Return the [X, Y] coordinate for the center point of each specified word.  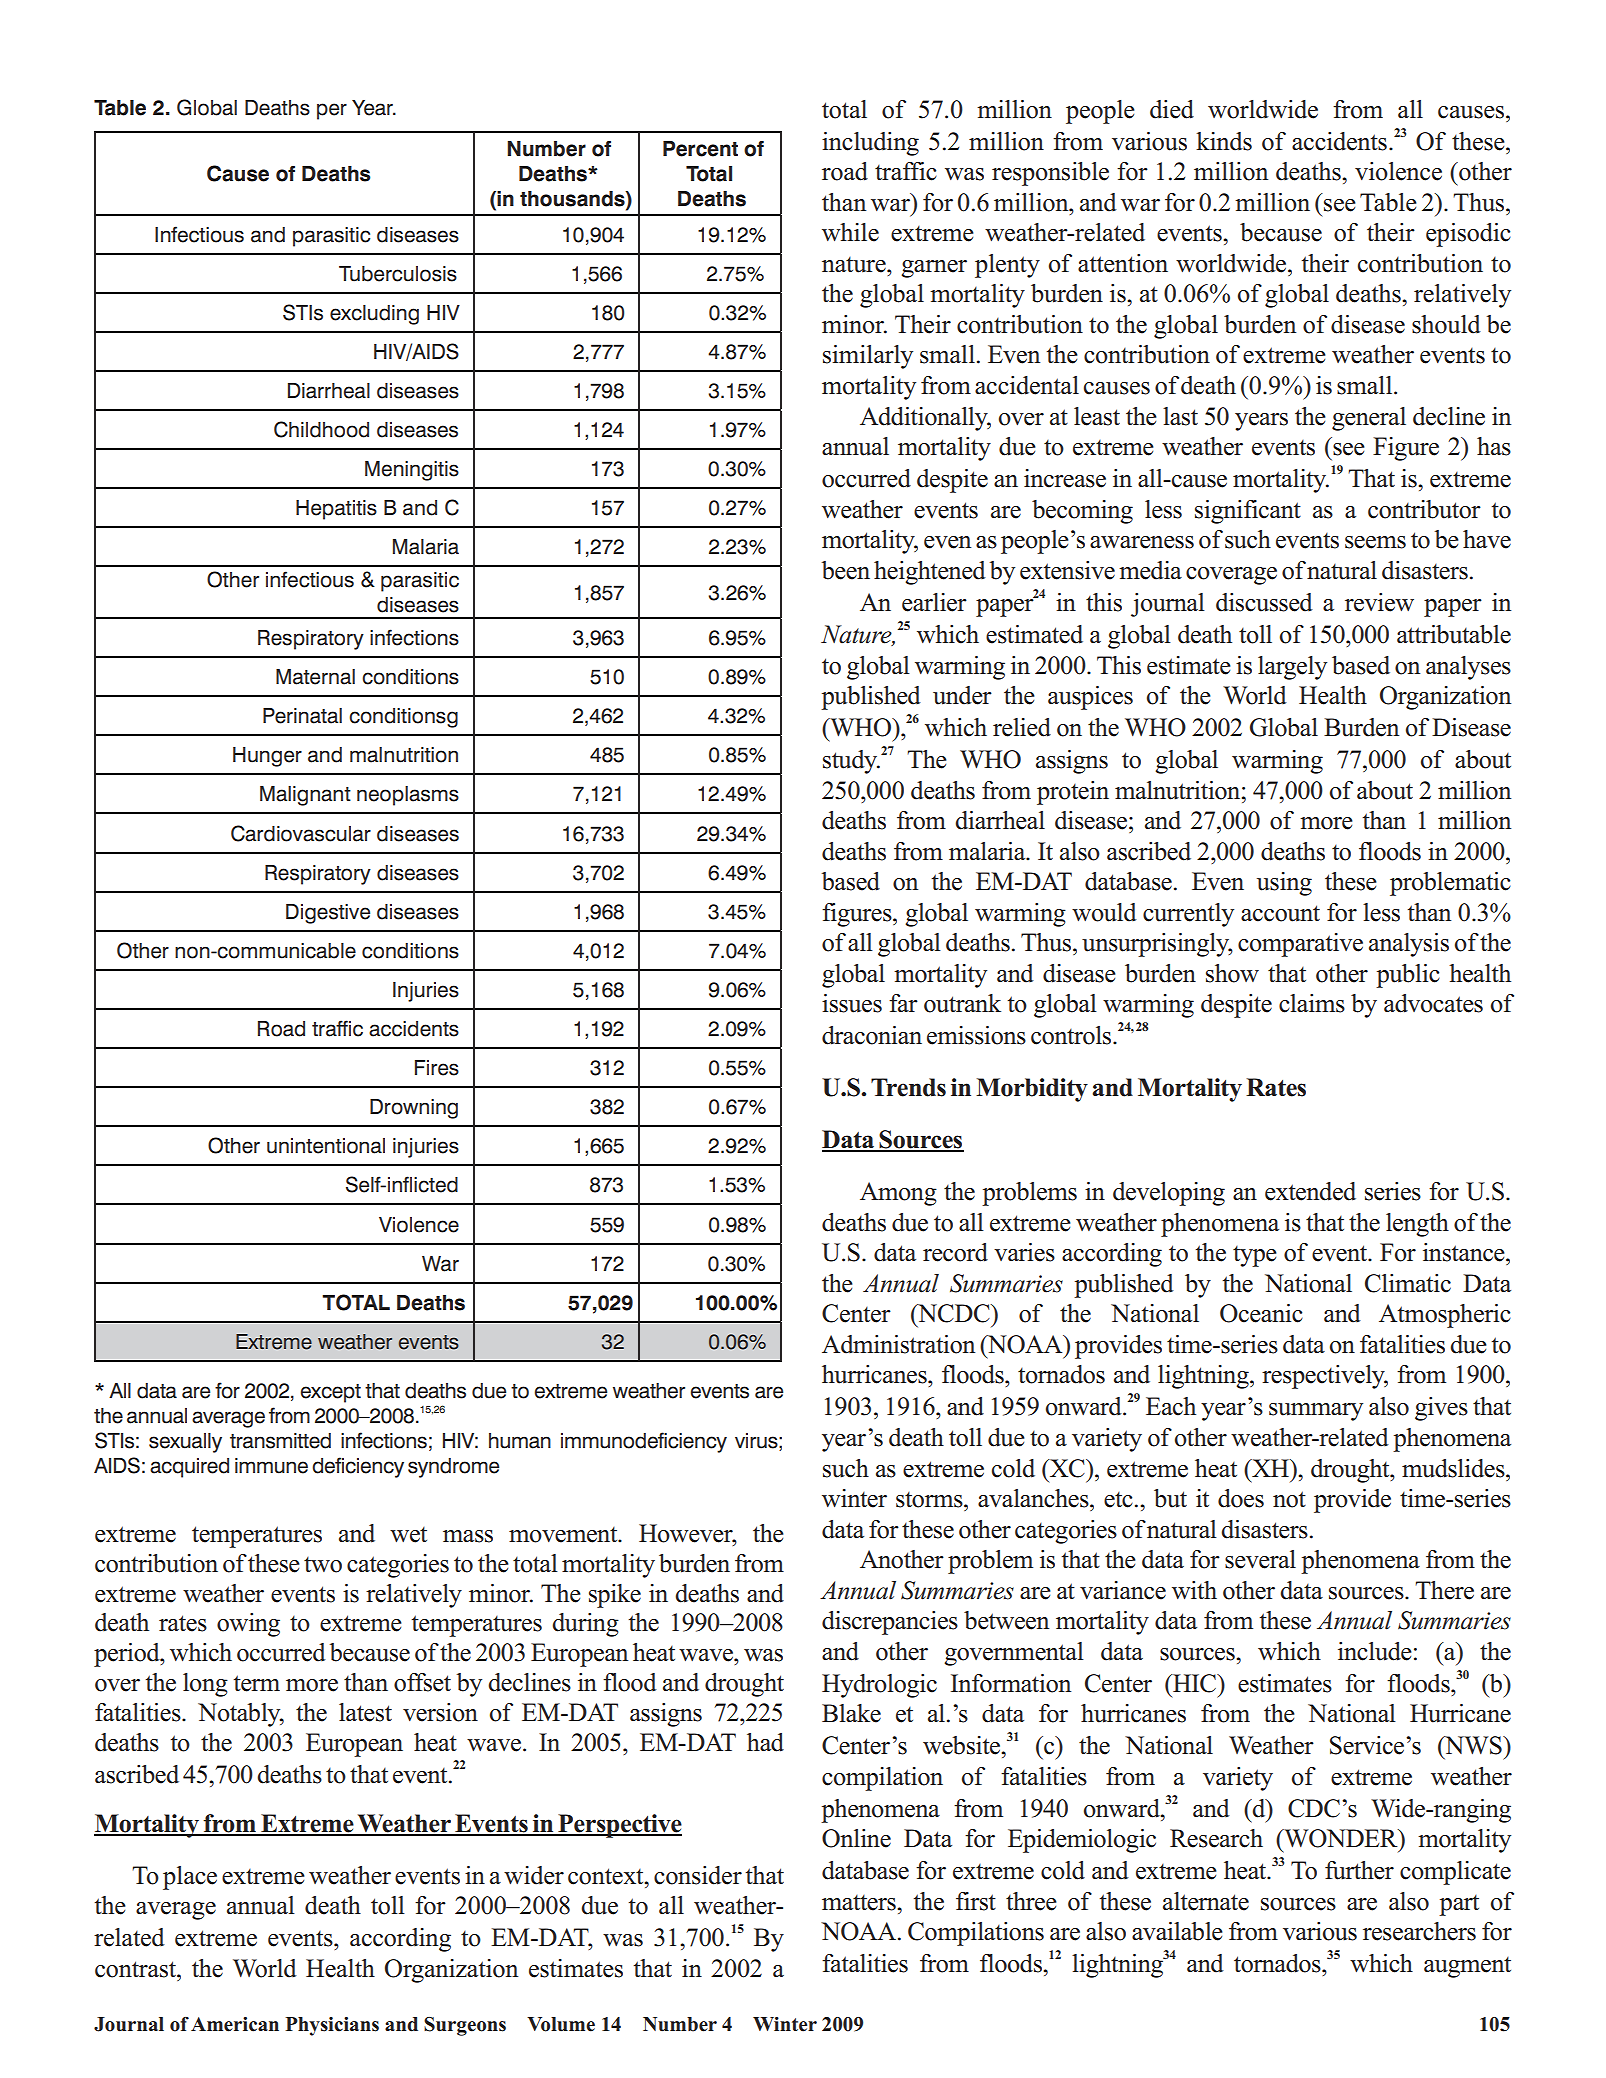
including [870, 144]
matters [860, 1903]
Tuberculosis [398, 274]
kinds [1224, 141]
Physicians [332, 2026]
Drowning [414, 1109]
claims [1312, 1003]
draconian [872, 1035]
